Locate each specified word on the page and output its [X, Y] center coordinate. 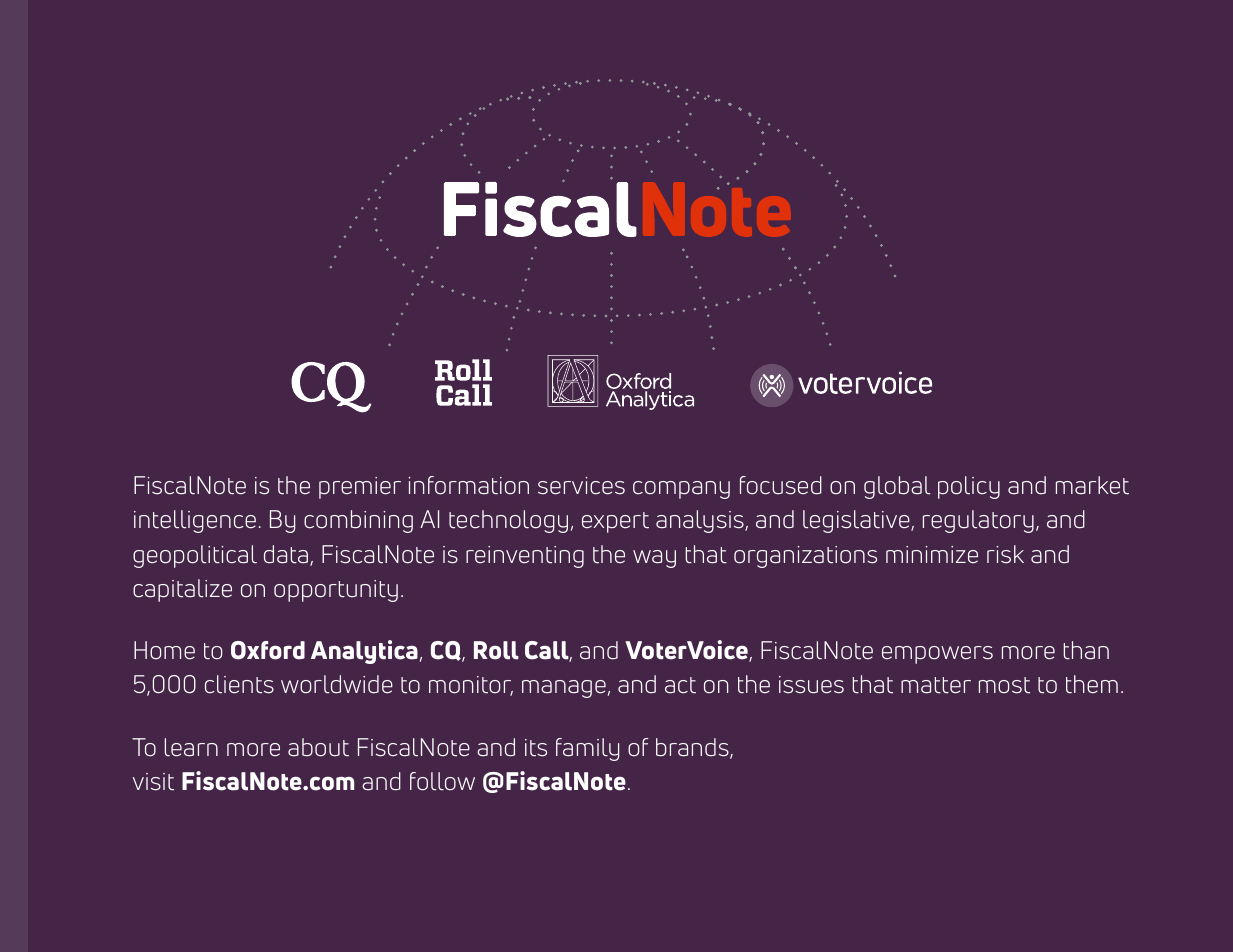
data [287, 555]
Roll [496, 650]
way [654, 559]
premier [360, 488]
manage [564, 689]
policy [969, 487]
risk [1005, 554]
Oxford [268, 650]
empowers [937, 655]
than [1086, 650]
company [681, 490]
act [680, 685]
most [1004, 685]
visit [153, 782]
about [318, 747]
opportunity [336, 591]
